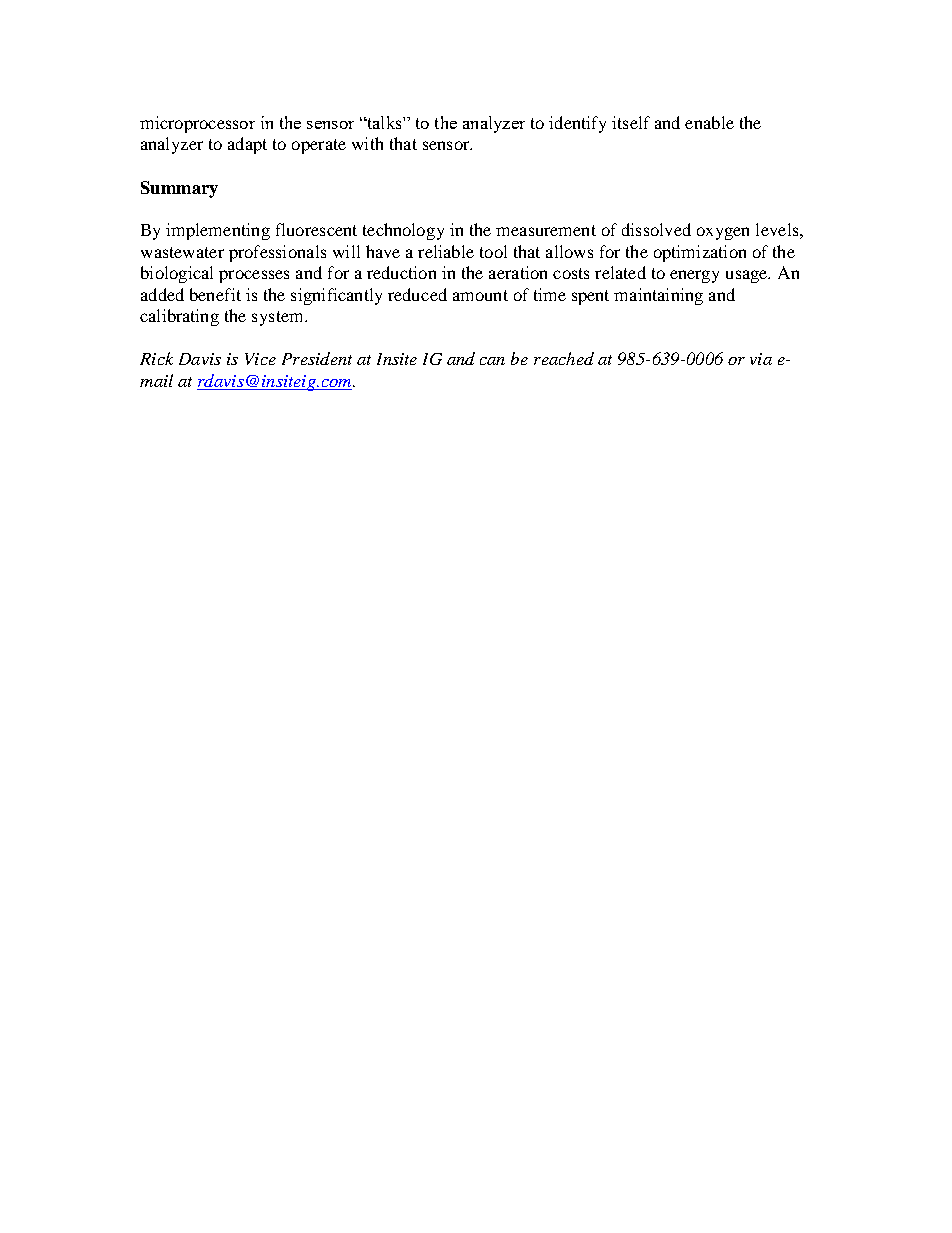 The width and height of the image is (952, 1233). Describe the element at coordinates (197, 124) in the image. I see `microprocessor` at that location.
